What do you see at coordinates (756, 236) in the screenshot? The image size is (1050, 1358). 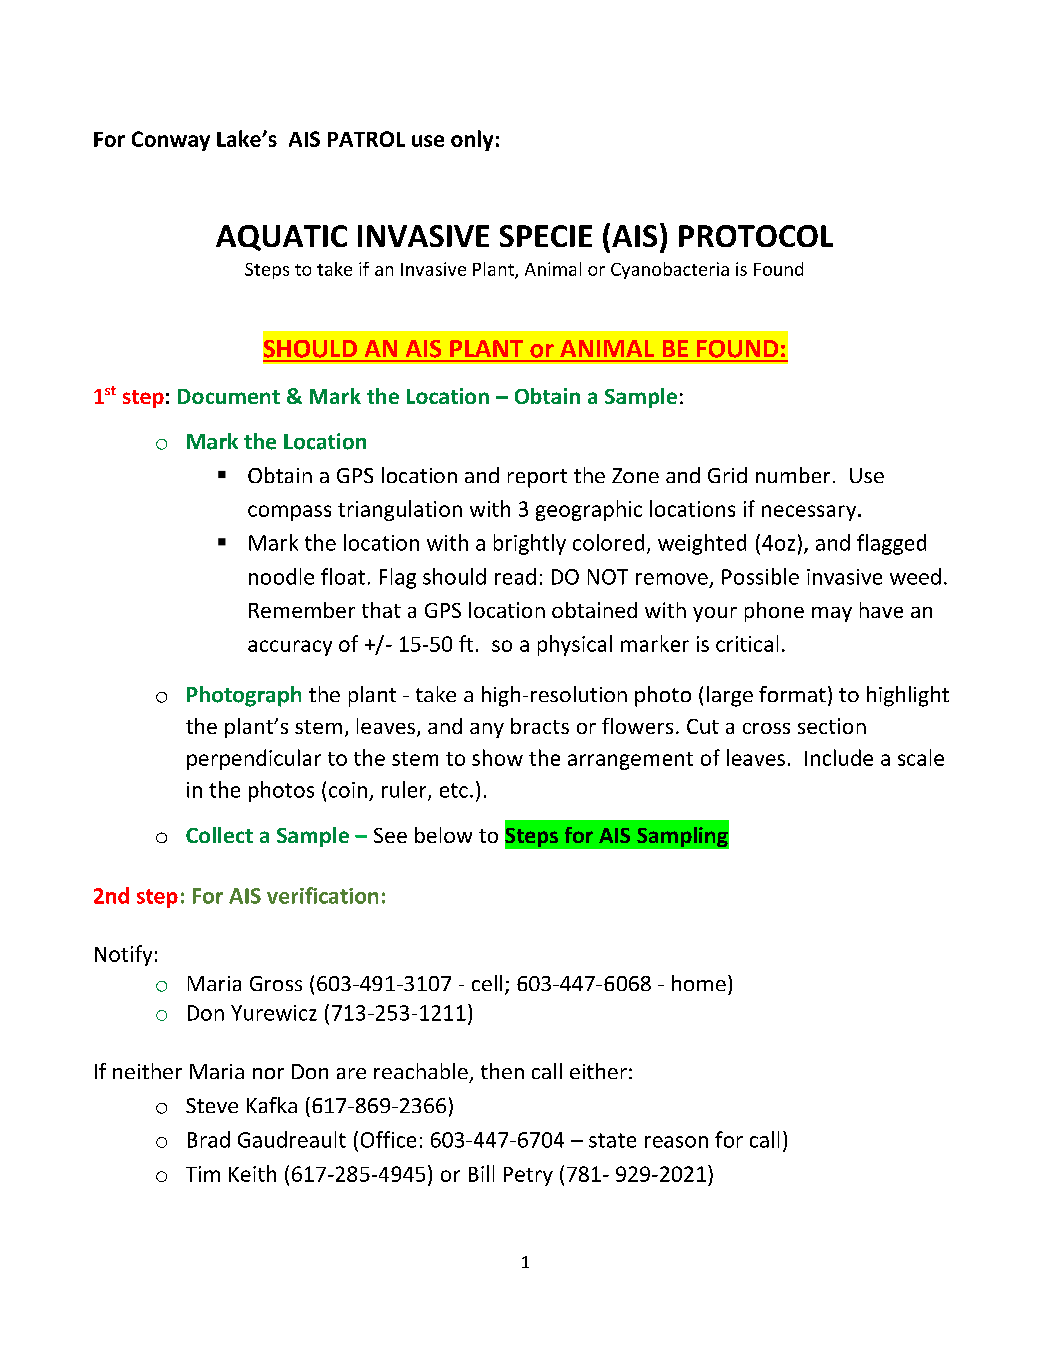 I see `PROTOCOL` at bounding box center [756, 236].
